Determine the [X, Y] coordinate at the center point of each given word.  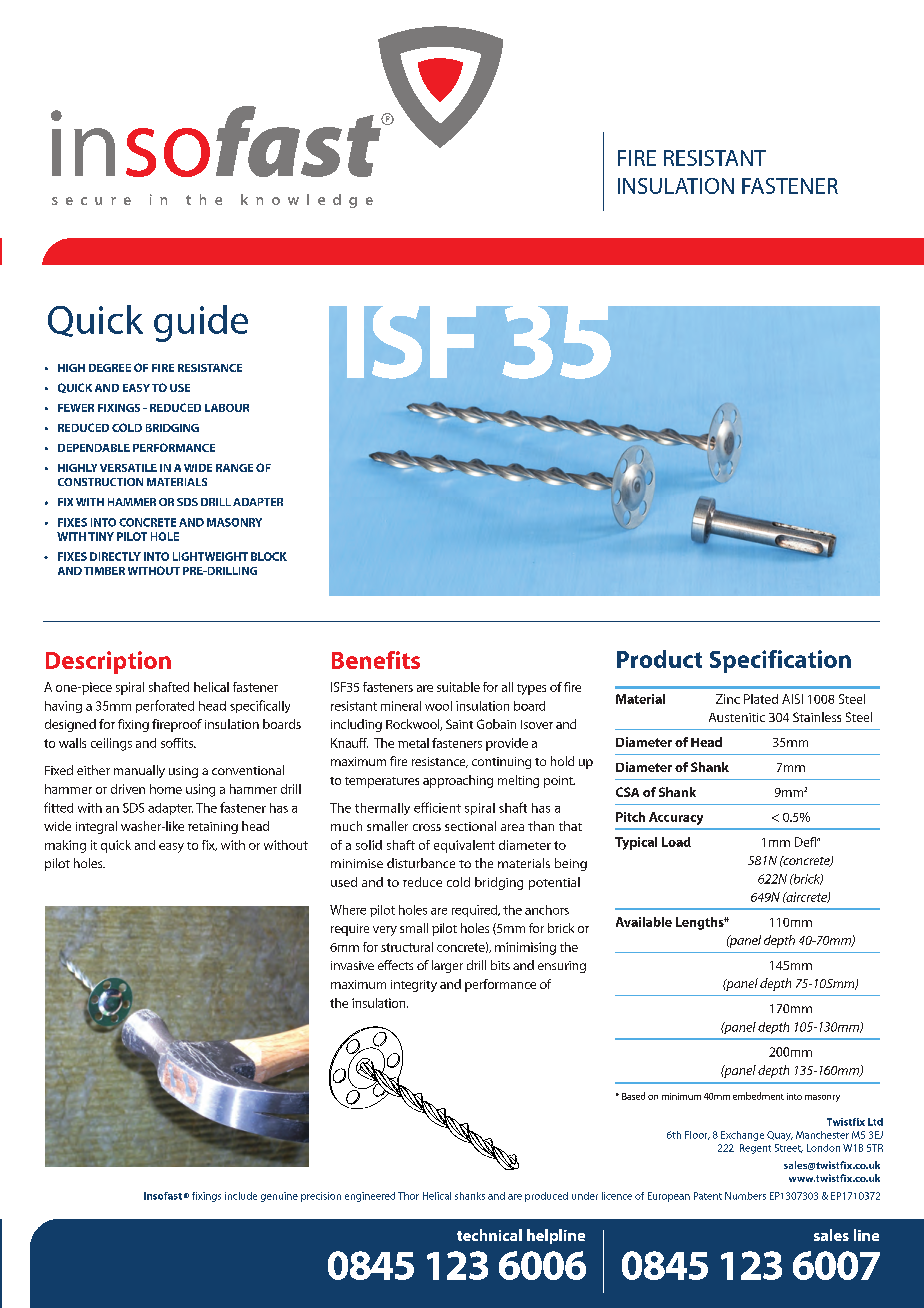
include [241, 1196]
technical [489, 1235]
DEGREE [110, 368]
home [166, 789]
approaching [458, 781]
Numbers [745, 1196]
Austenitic [737, 717]
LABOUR [227, 408]
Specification [780, 661]
